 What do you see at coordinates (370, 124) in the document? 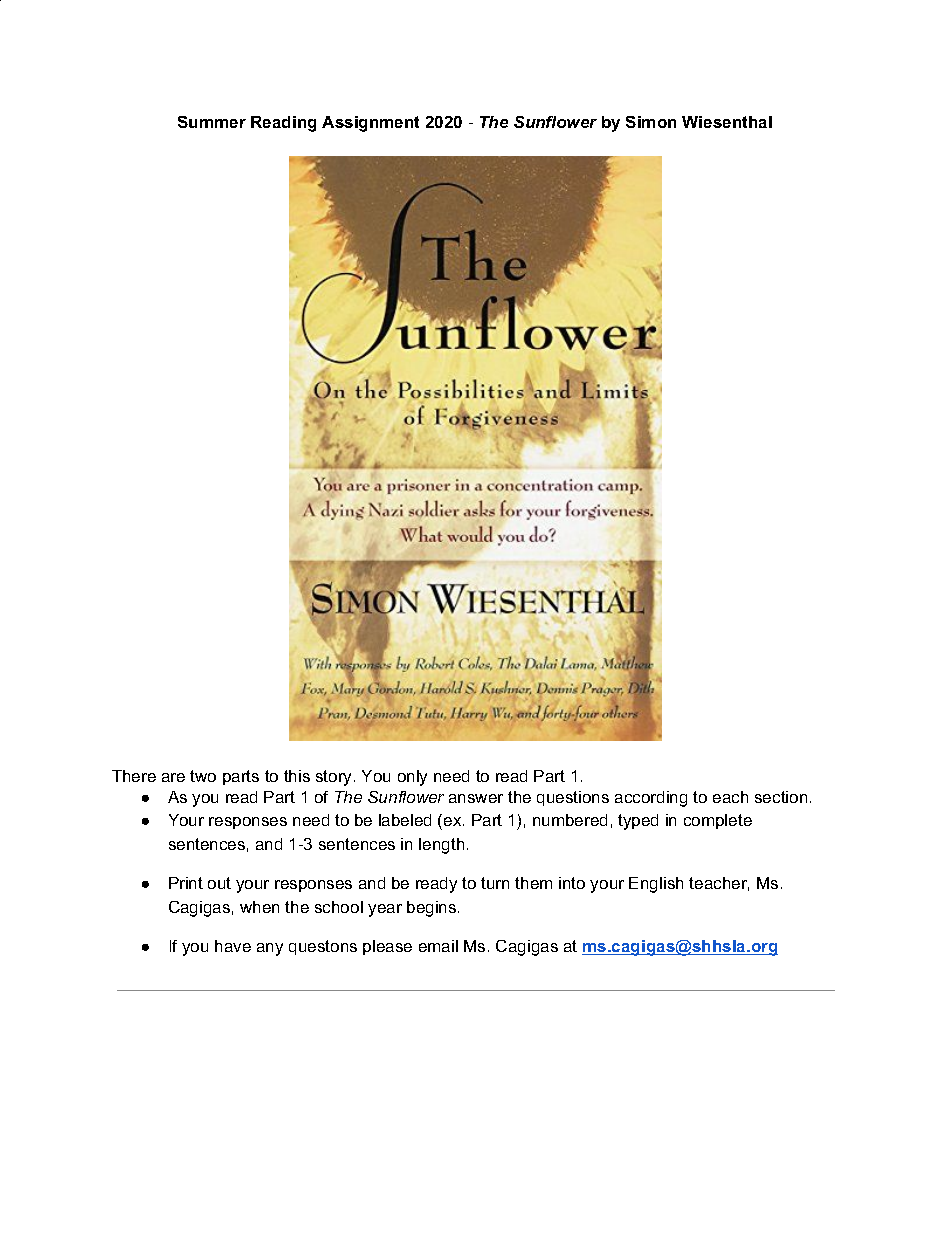
I see `Assignment` at bounding box center [370, 124].
